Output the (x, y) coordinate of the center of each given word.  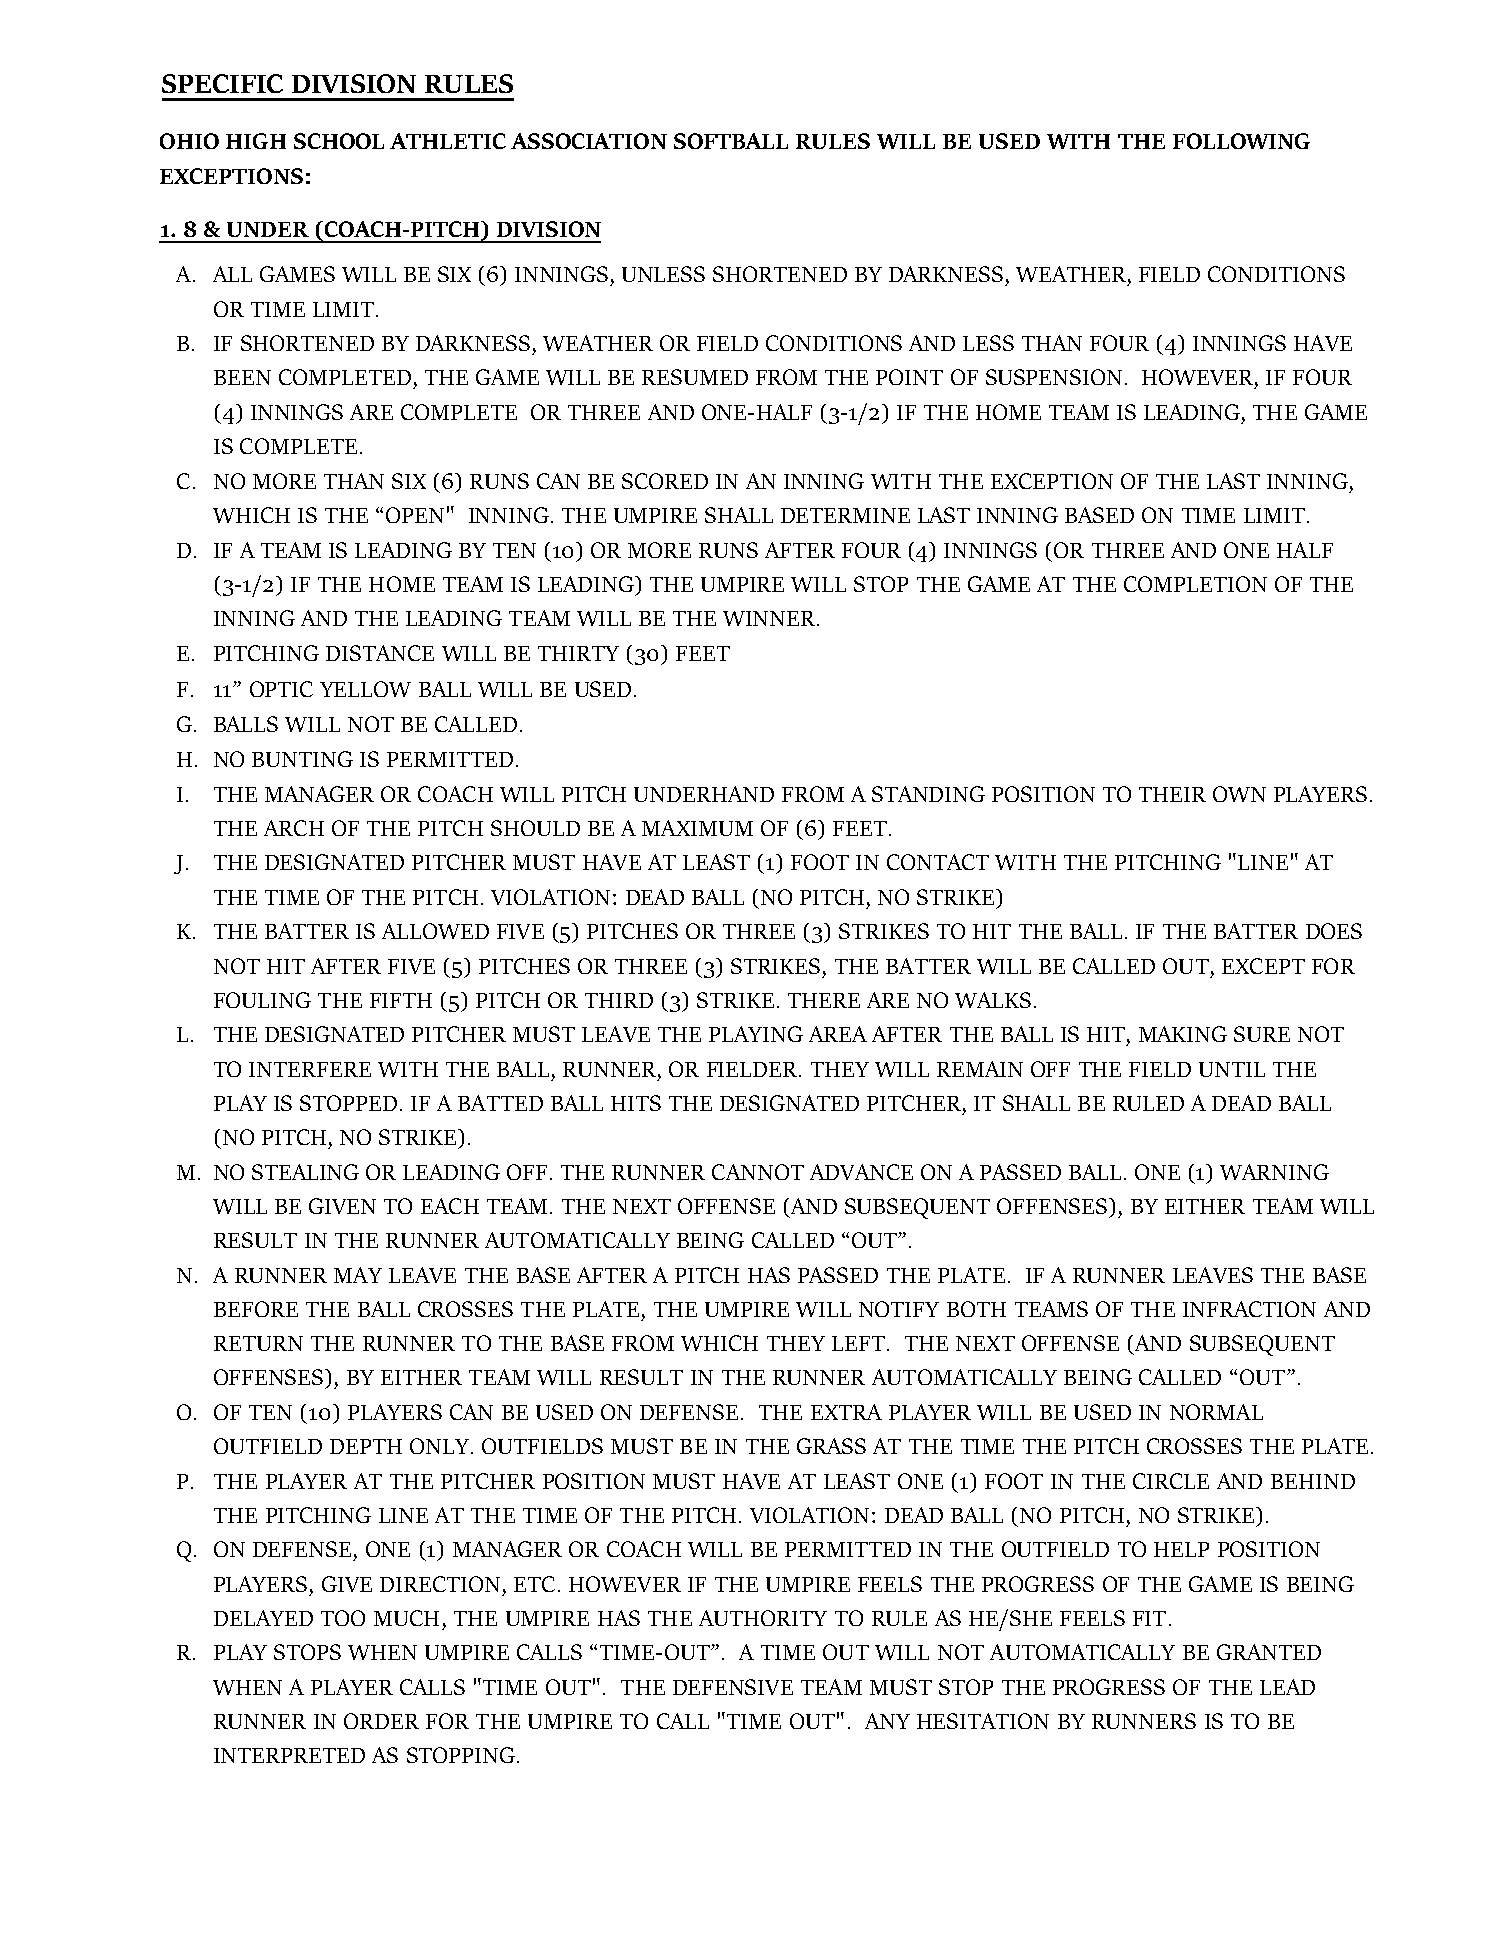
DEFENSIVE (733, 1687)
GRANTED (1269, 1652)
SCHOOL (339, 141)
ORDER (381, 1721)
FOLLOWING (1241, 141)
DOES (1334, 931)
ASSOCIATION (589, 141)
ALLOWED (435, 931)
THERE (824, 1000)
